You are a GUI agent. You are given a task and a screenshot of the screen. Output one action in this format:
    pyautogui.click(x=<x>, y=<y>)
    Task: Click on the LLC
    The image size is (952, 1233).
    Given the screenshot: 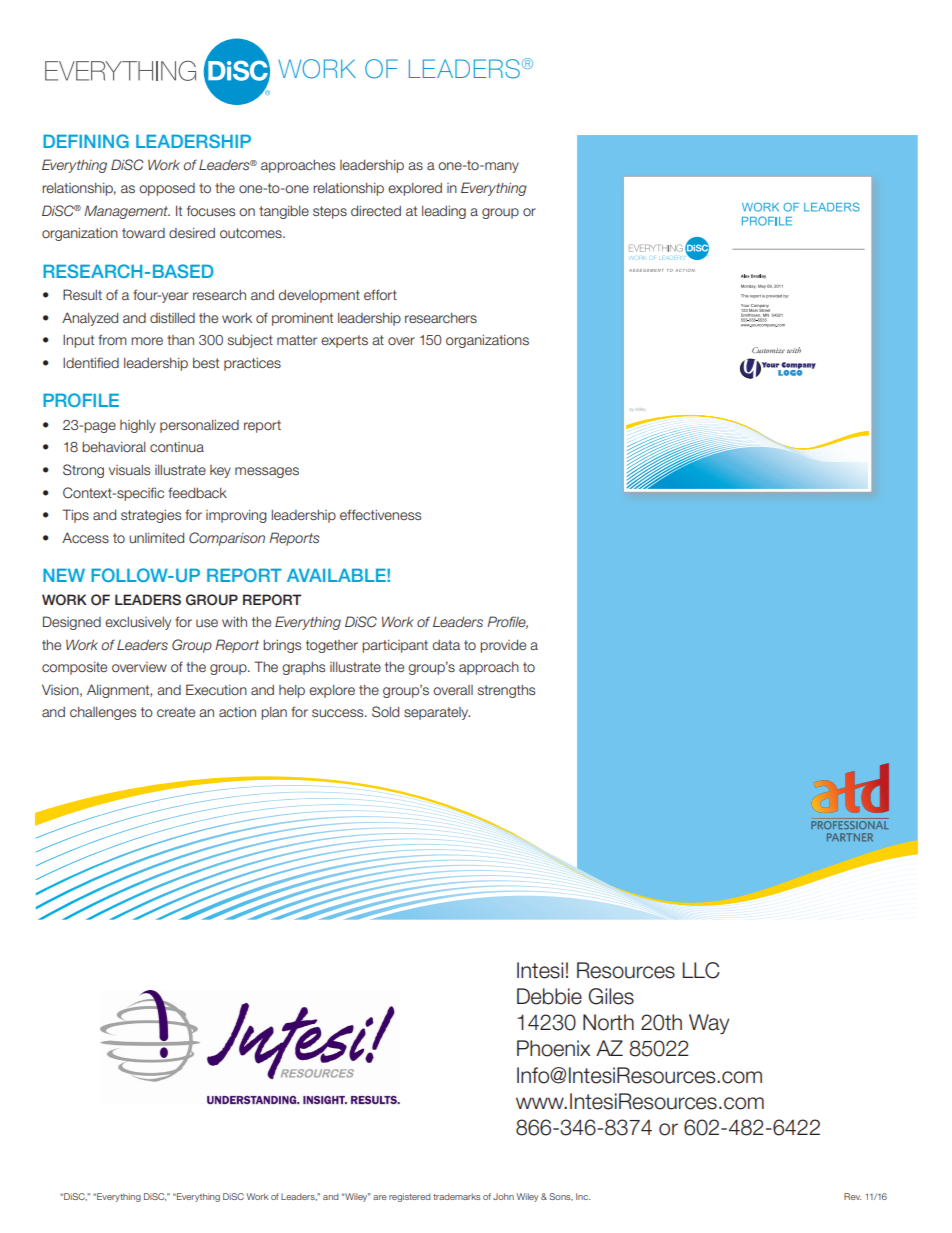 What is the action you would take?
    pyautogui.click(x=701, y=970)
